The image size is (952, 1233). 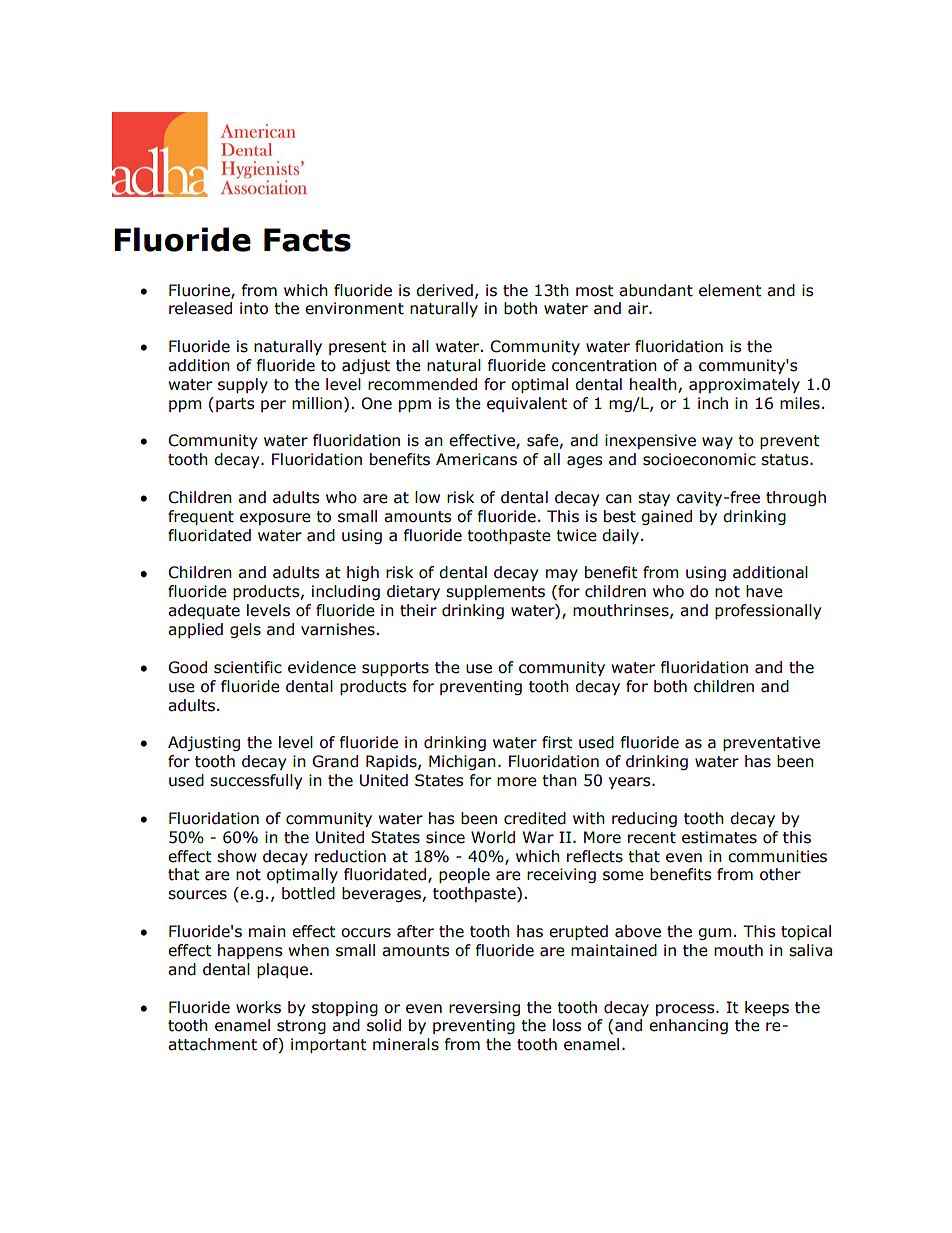 What do you see at coordinates (245, 630) in the screenshot?
I see `gels` at bounding box center [245, 630].
